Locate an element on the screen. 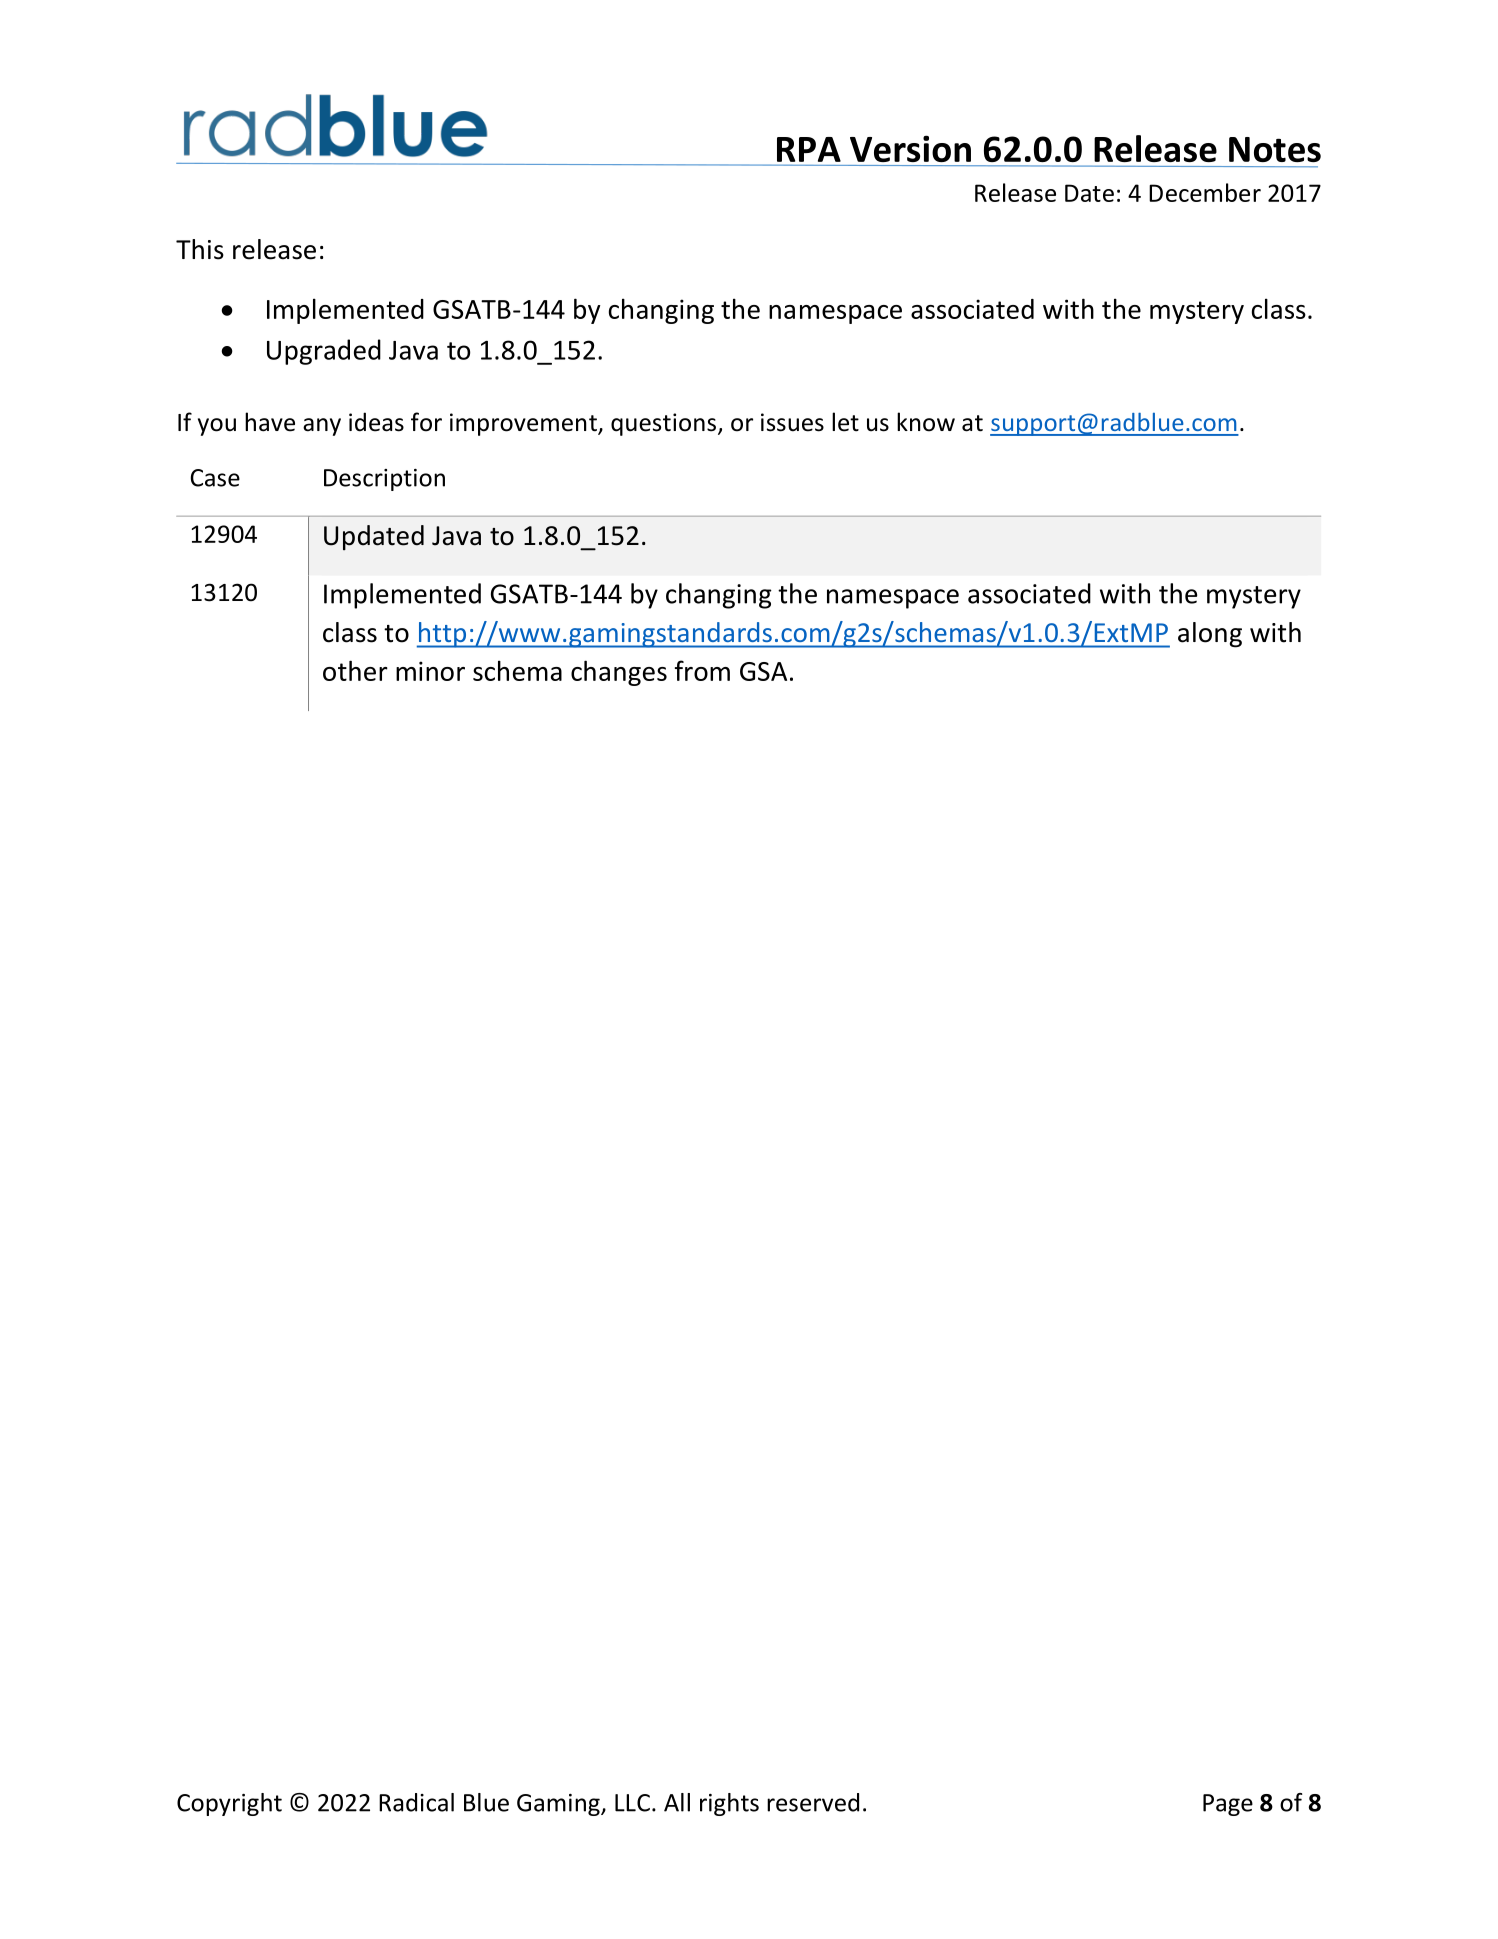  from is located at coordinates (702, 670).
